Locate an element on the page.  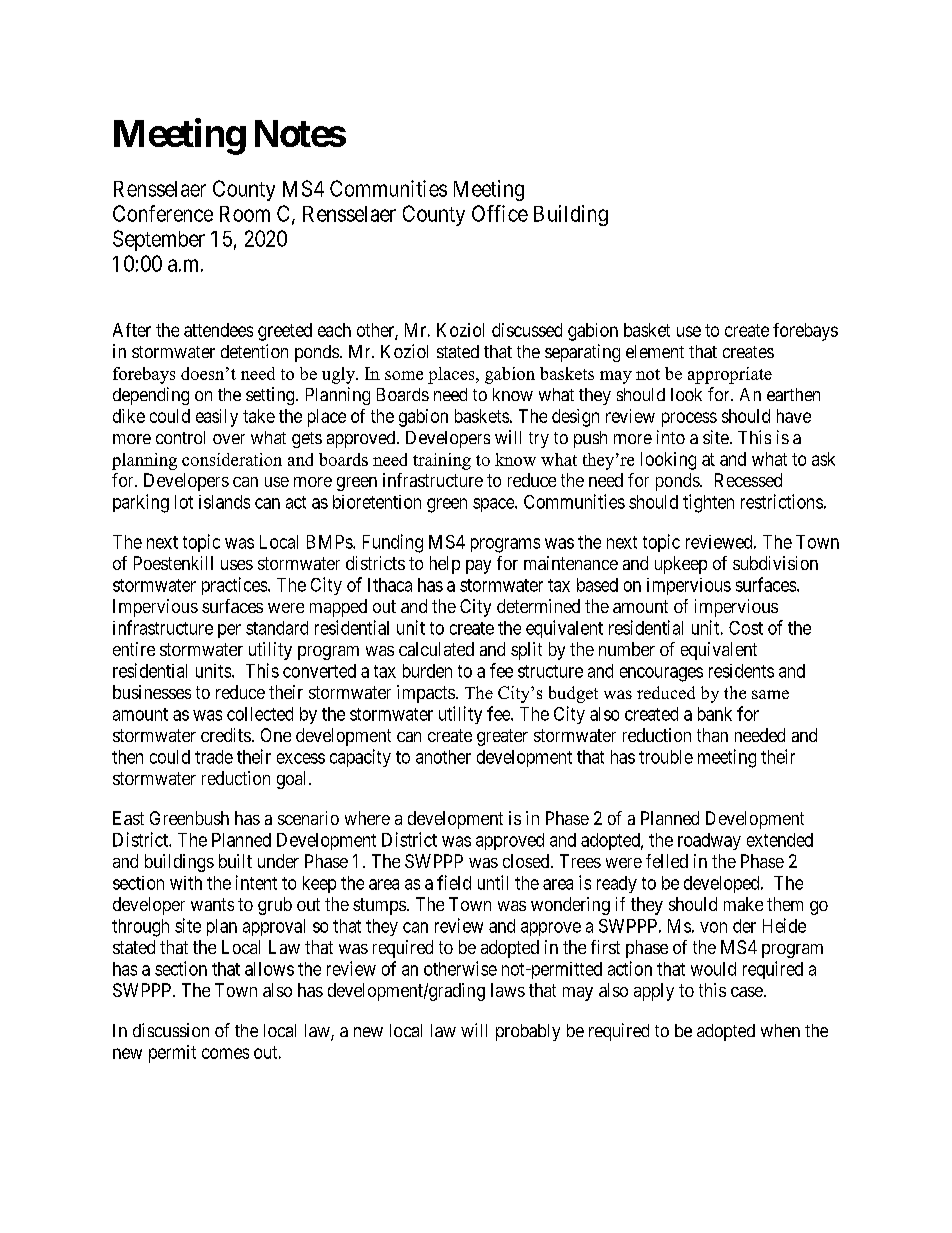
with is located at coordinates (186, 883).
